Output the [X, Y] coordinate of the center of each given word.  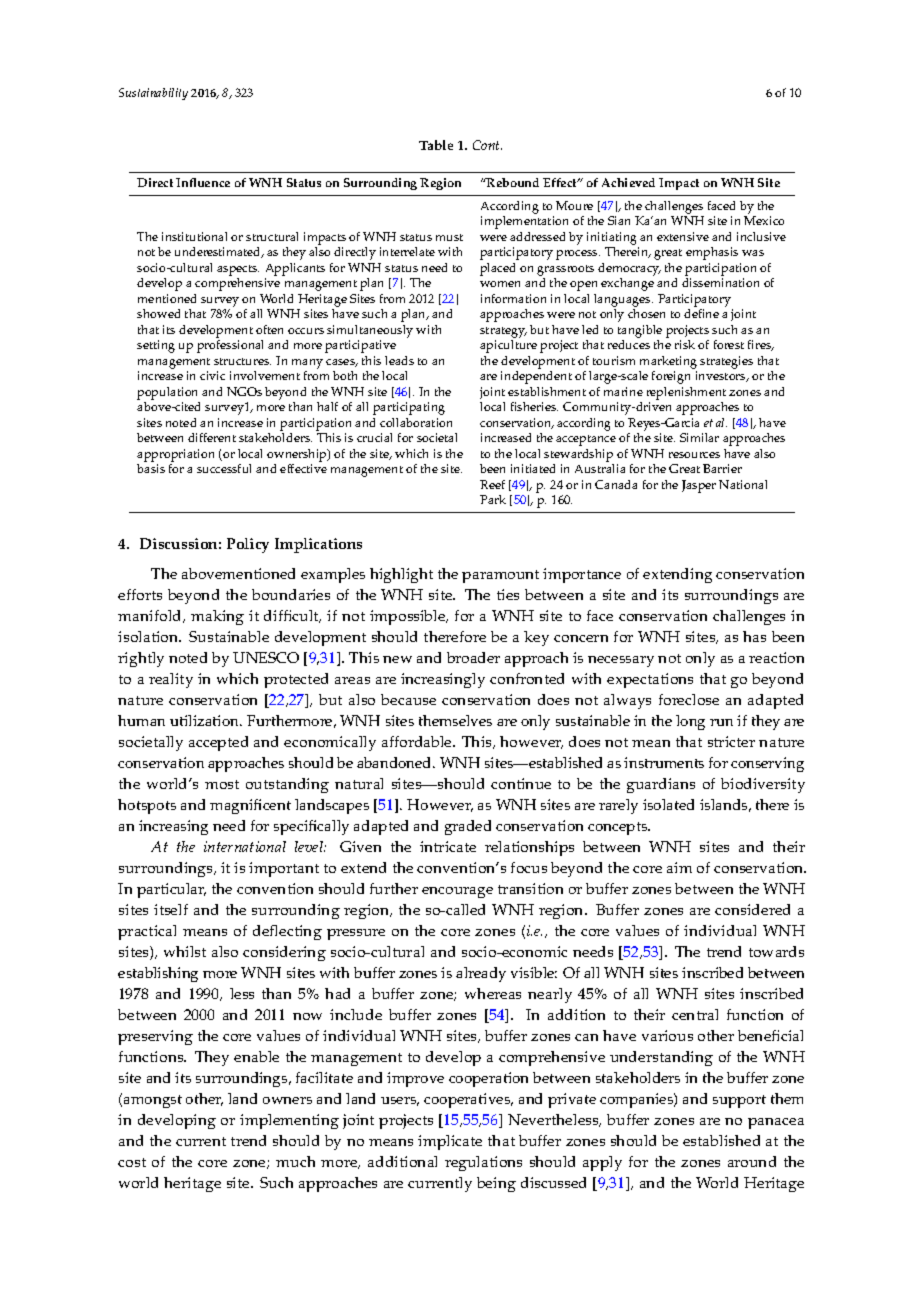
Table [436, 145]
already [481, 974]
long [690, 722]
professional [230, 346]
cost [132, 1162]
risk [685, 344]
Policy [248, 545]
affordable [418, 741]
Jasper [699, 486]
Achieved [628, 182]
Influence [203, 182]
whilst [185, 951]
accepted [218, 743]
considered [752, 909]
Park [493, 499]
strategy [503, 332]
